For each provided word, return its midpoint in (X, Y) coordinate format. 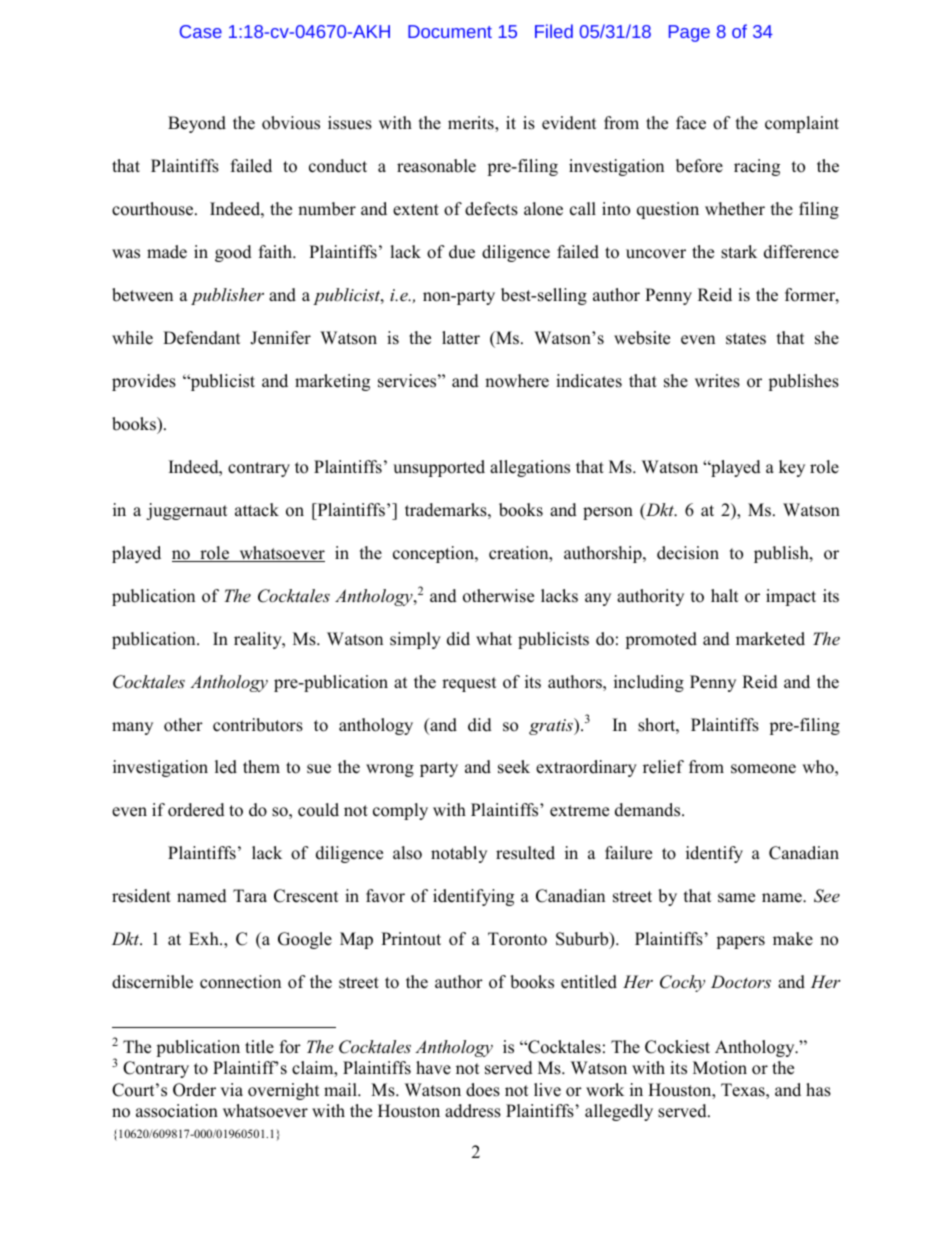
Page (689, 33)
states (746, 339)
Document (450, 31)
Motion (720, 1068)
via (231, 1089)
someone (763, 769)
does (483, 1090)
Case (201, 31)
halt (724, 595)
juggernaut (186, 511)
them (261, 767)
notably (459, 854)
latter (461, 338)
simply (415, 640)
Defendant (201, 338)
